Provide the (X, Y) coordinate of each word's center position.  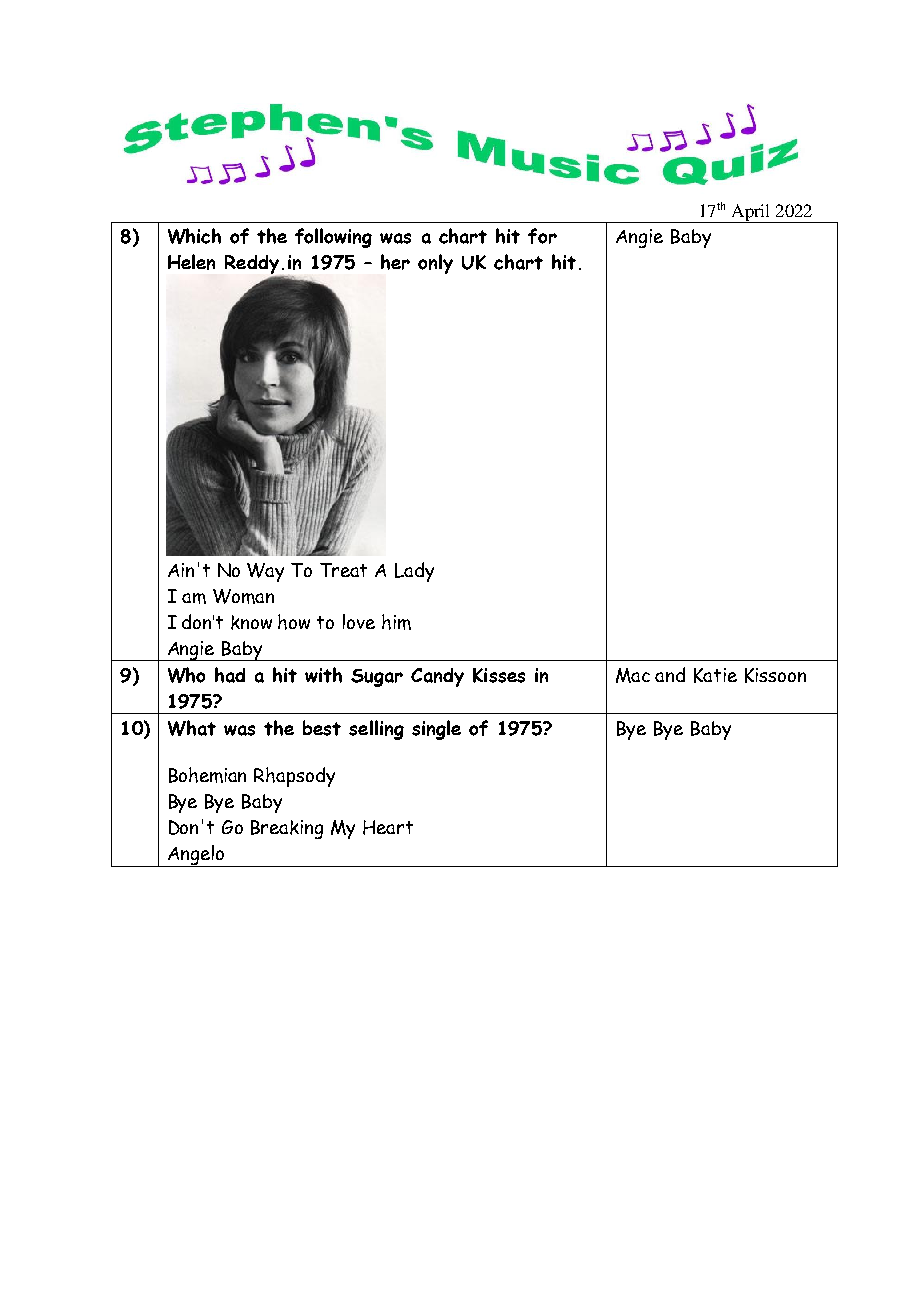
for (542, 236)
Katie (715, 675)
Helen (191, 262)
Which (194, 236)
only (435, 264)
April (751, 213)
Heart (388, 827)
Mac (633, 675)
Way (265, 572)
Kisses (499, 675)
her (395, 262)
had (230, 675)
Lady (414, 572)
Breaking (287, 829)
